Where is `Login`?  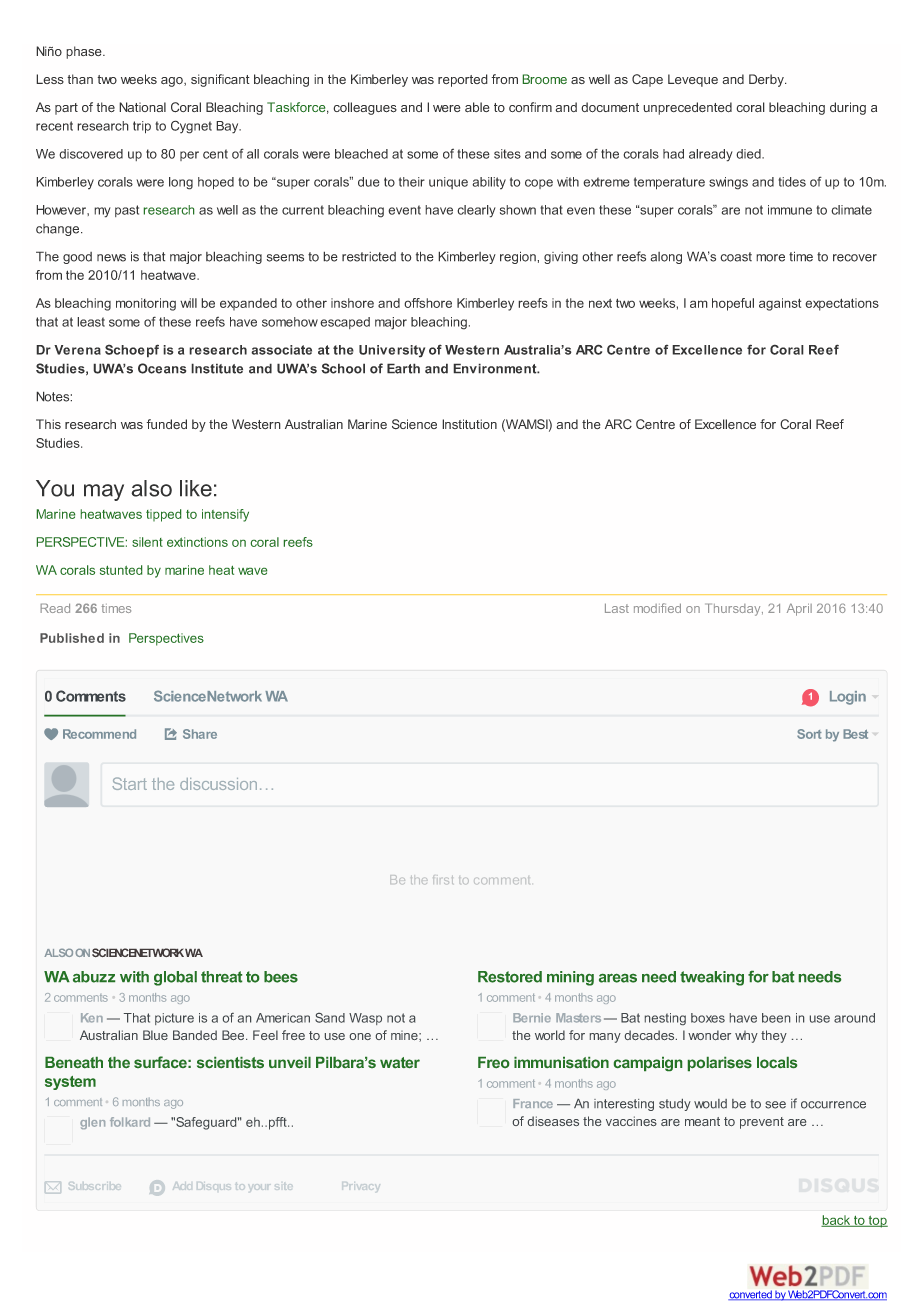 Login is located at coordinates (848, 698).
